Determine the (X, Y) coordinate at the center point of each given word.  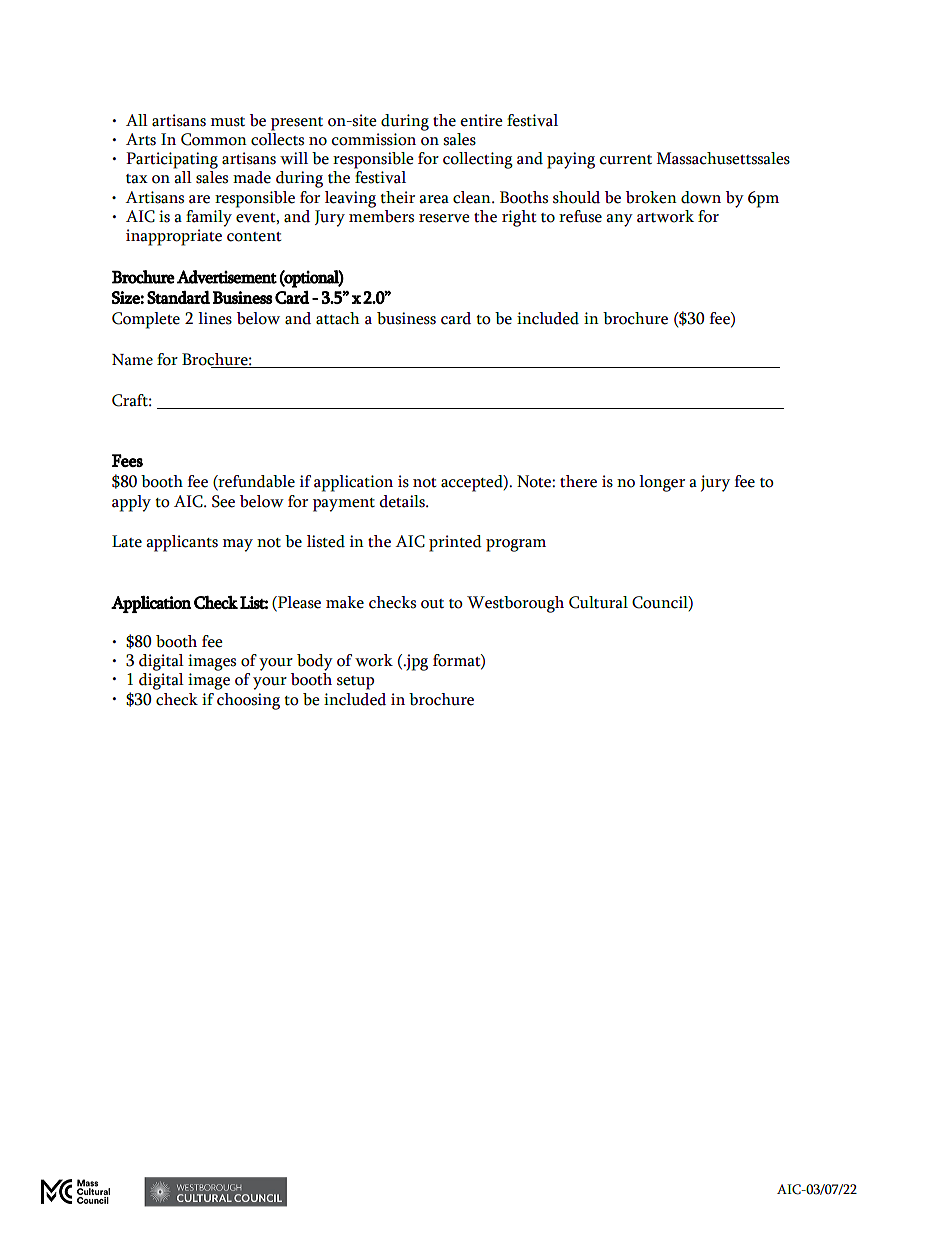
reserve (444, 218)
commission (373, 139)
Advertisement (227, 277)
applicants (182, 543)
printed (455, 543)
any (619, 220)
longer (662, 483)
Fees (127, 460)
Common (214, 139)
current (625, 160)
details (403, 501)
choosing (248, 701)
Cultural (598, 602)
